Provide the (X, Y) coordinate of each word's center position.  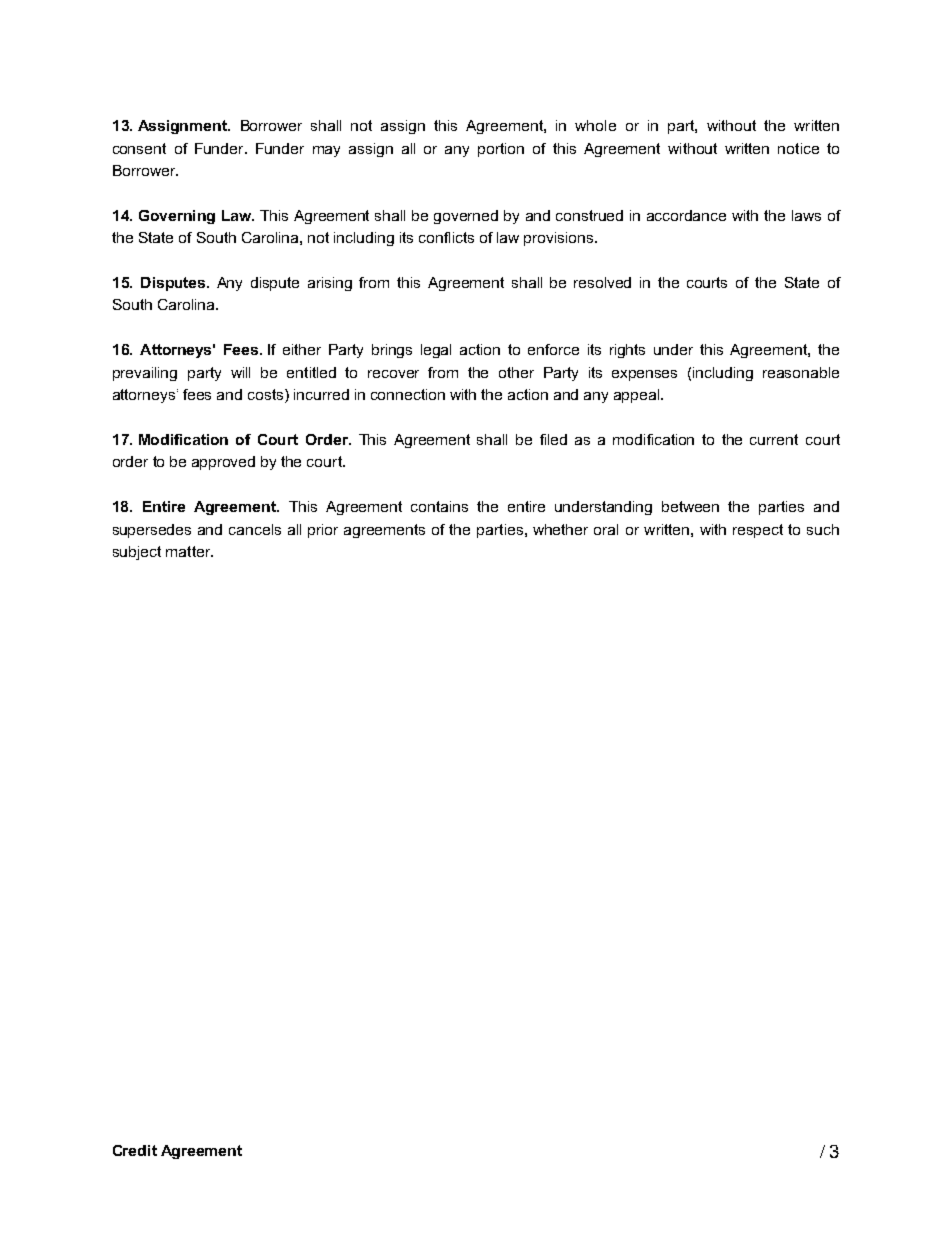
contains (439, 506)
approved (223, 463)
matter (189, 551)
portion (501, 150)
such (823, 529)
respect (758, 531)
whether (560, 529)
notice (798, 148)
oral (606, 529)
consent (139, 148)
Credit (135, 1150)
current (774, 439)
